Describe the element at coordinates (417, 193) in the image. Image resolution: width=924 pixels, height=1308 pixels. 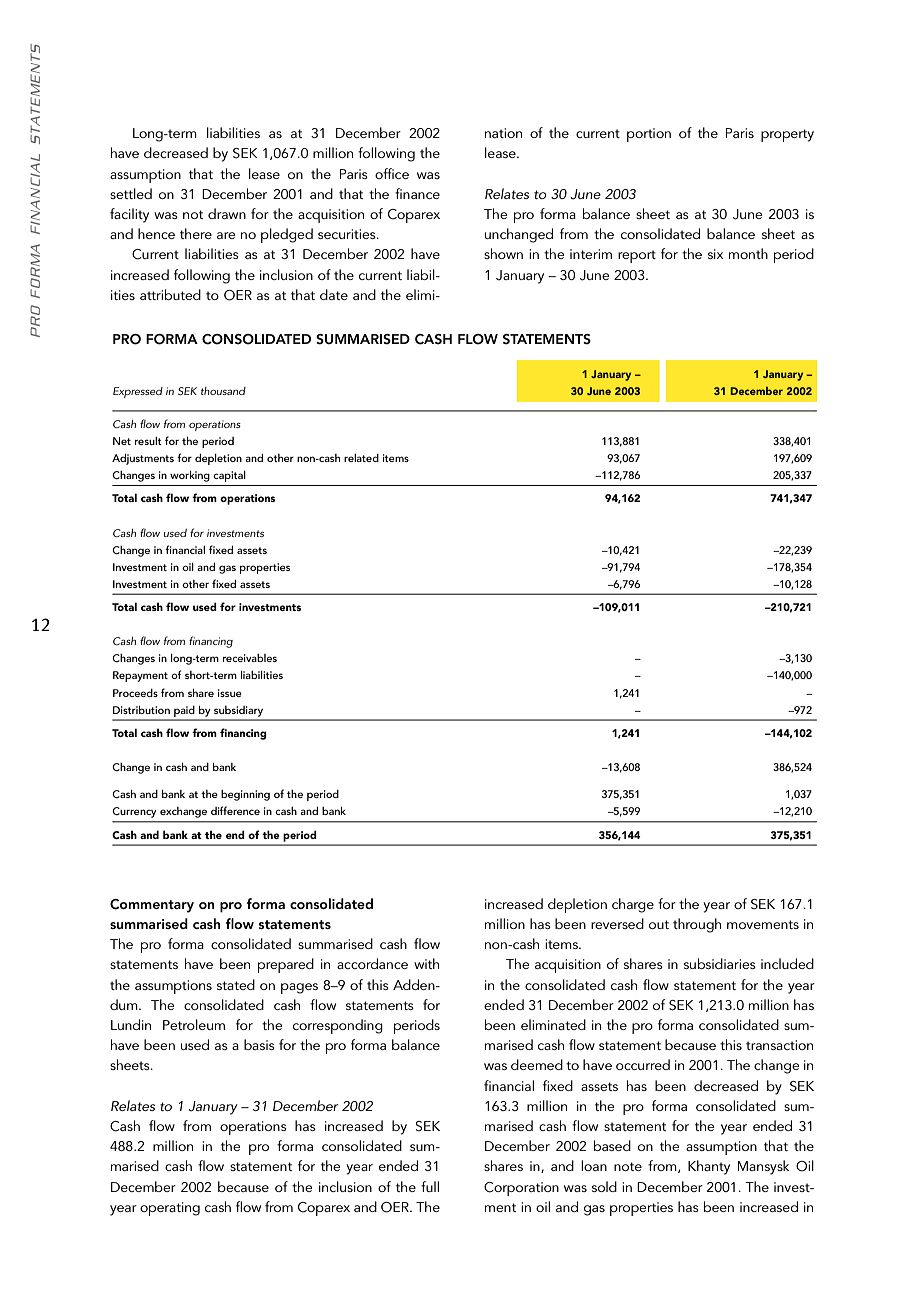
I see `finance` at that location.
